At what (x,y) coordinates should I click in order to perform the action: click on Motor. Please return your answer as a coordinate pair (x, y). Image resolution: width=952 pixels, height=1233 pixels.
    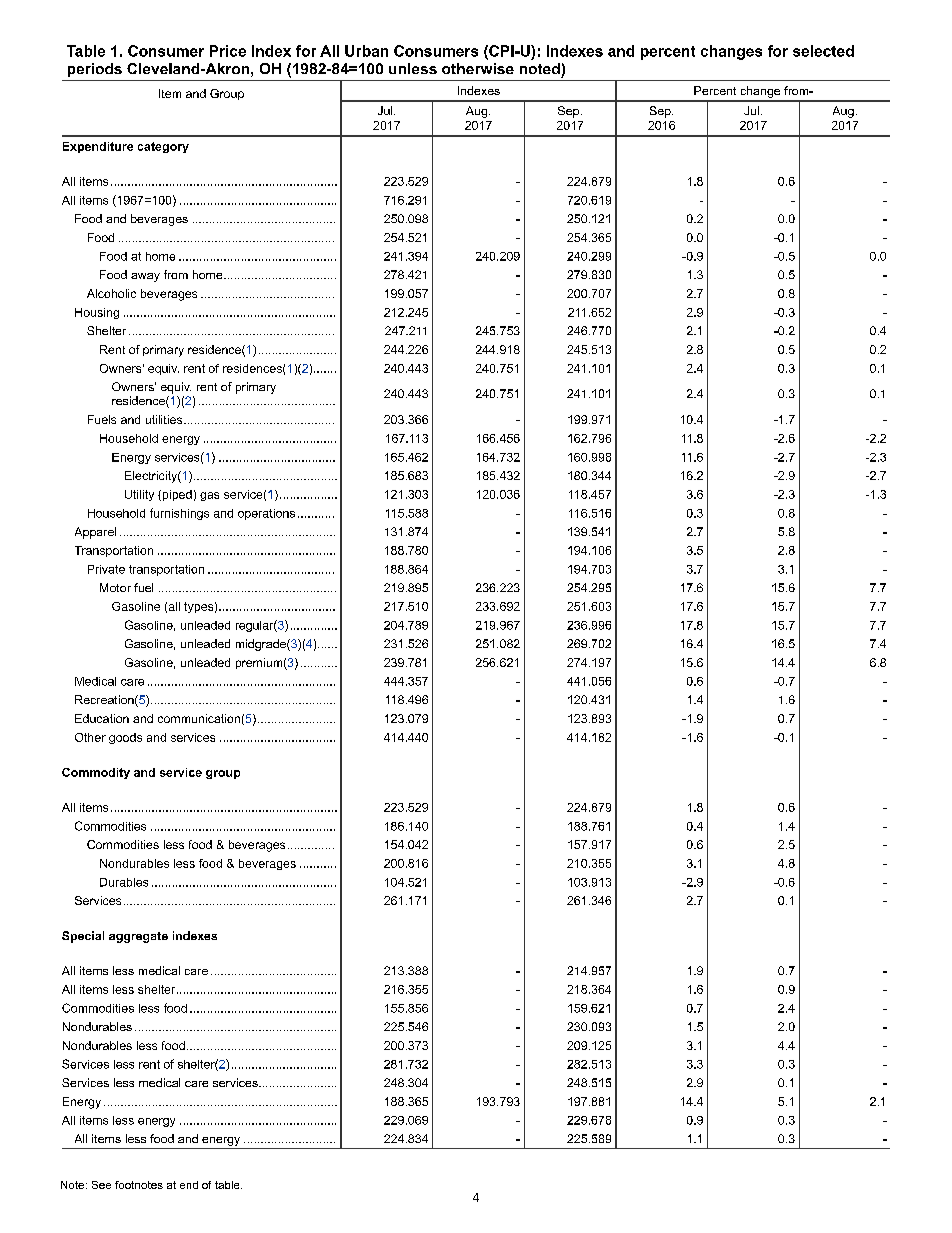
    Looking at the image, I should click on (115, 587).
